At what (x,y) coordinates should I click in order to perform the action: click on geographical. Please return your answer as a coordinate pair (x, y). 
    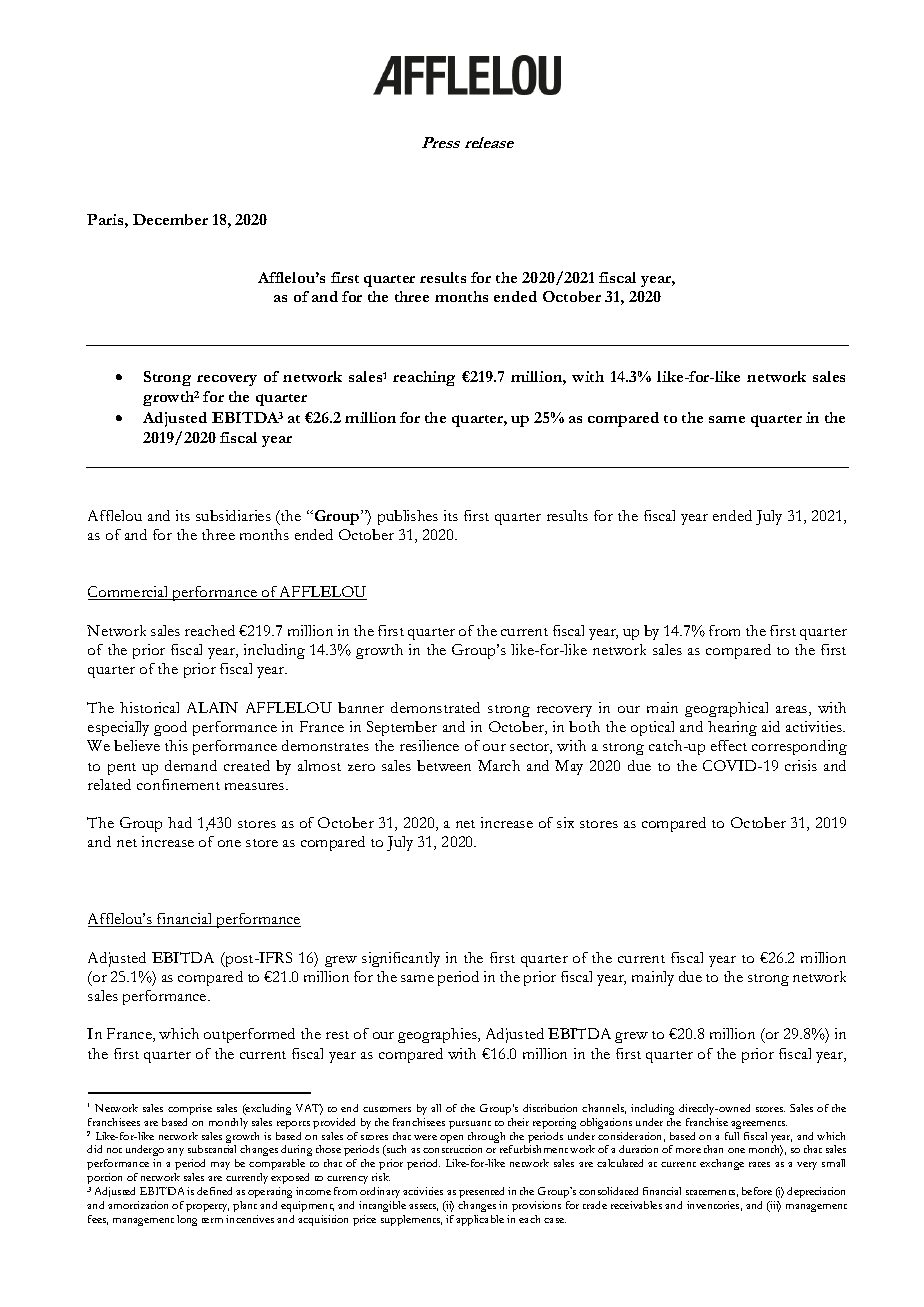
    Looking at the image, I should click on (726, 709).
